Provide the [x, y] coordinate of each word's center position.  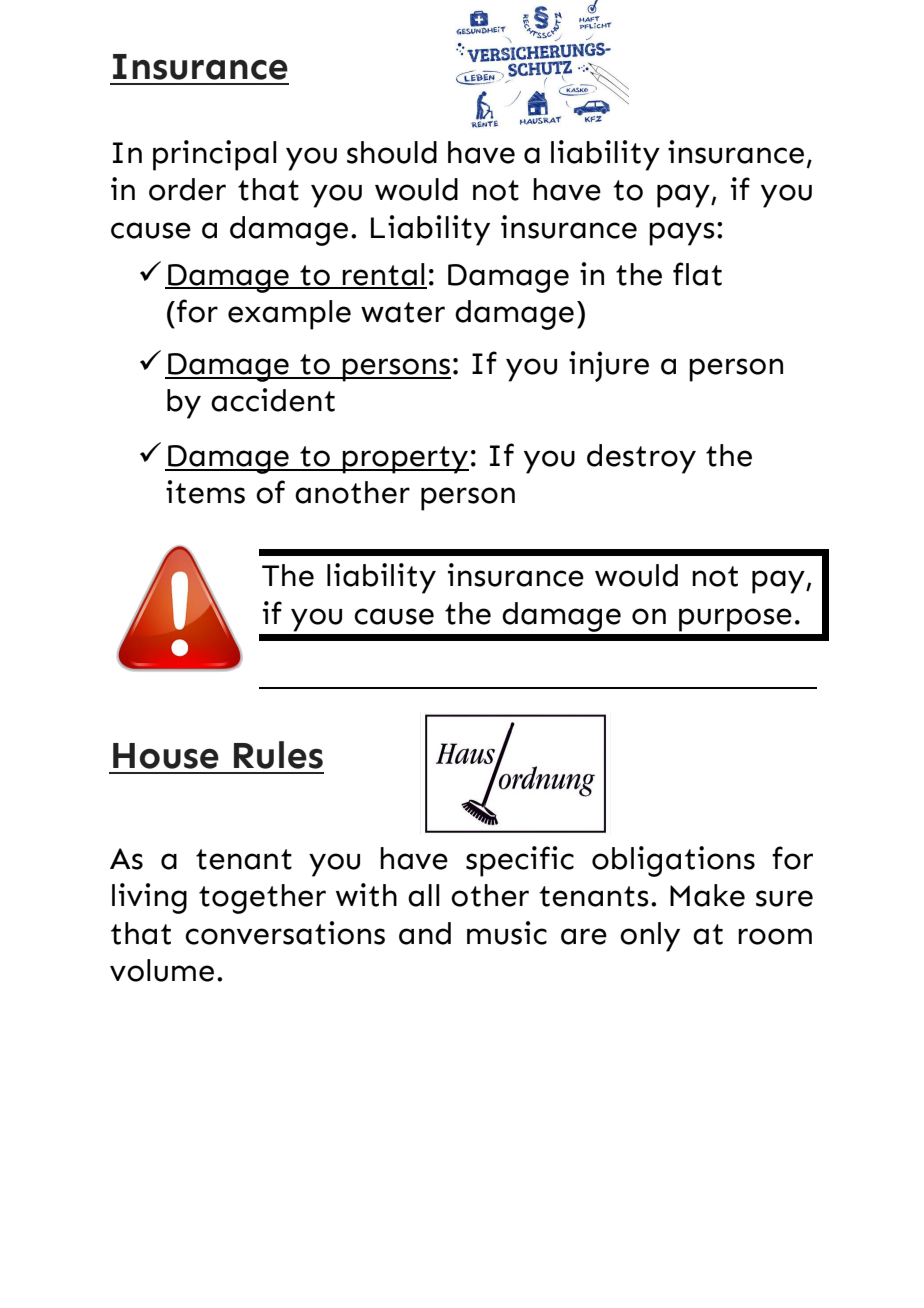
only [650, 937]
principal [215, 155]
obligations [673, 861]
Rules [278, 755]
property [405, 460]
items [205, 492]
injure [609, 366]
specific [520, 861]
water [403, 312]
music [507, 933]
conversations [285, 933]
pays [682, 234]
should [392, 152]
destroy [641, 459]
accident [273, 400]
